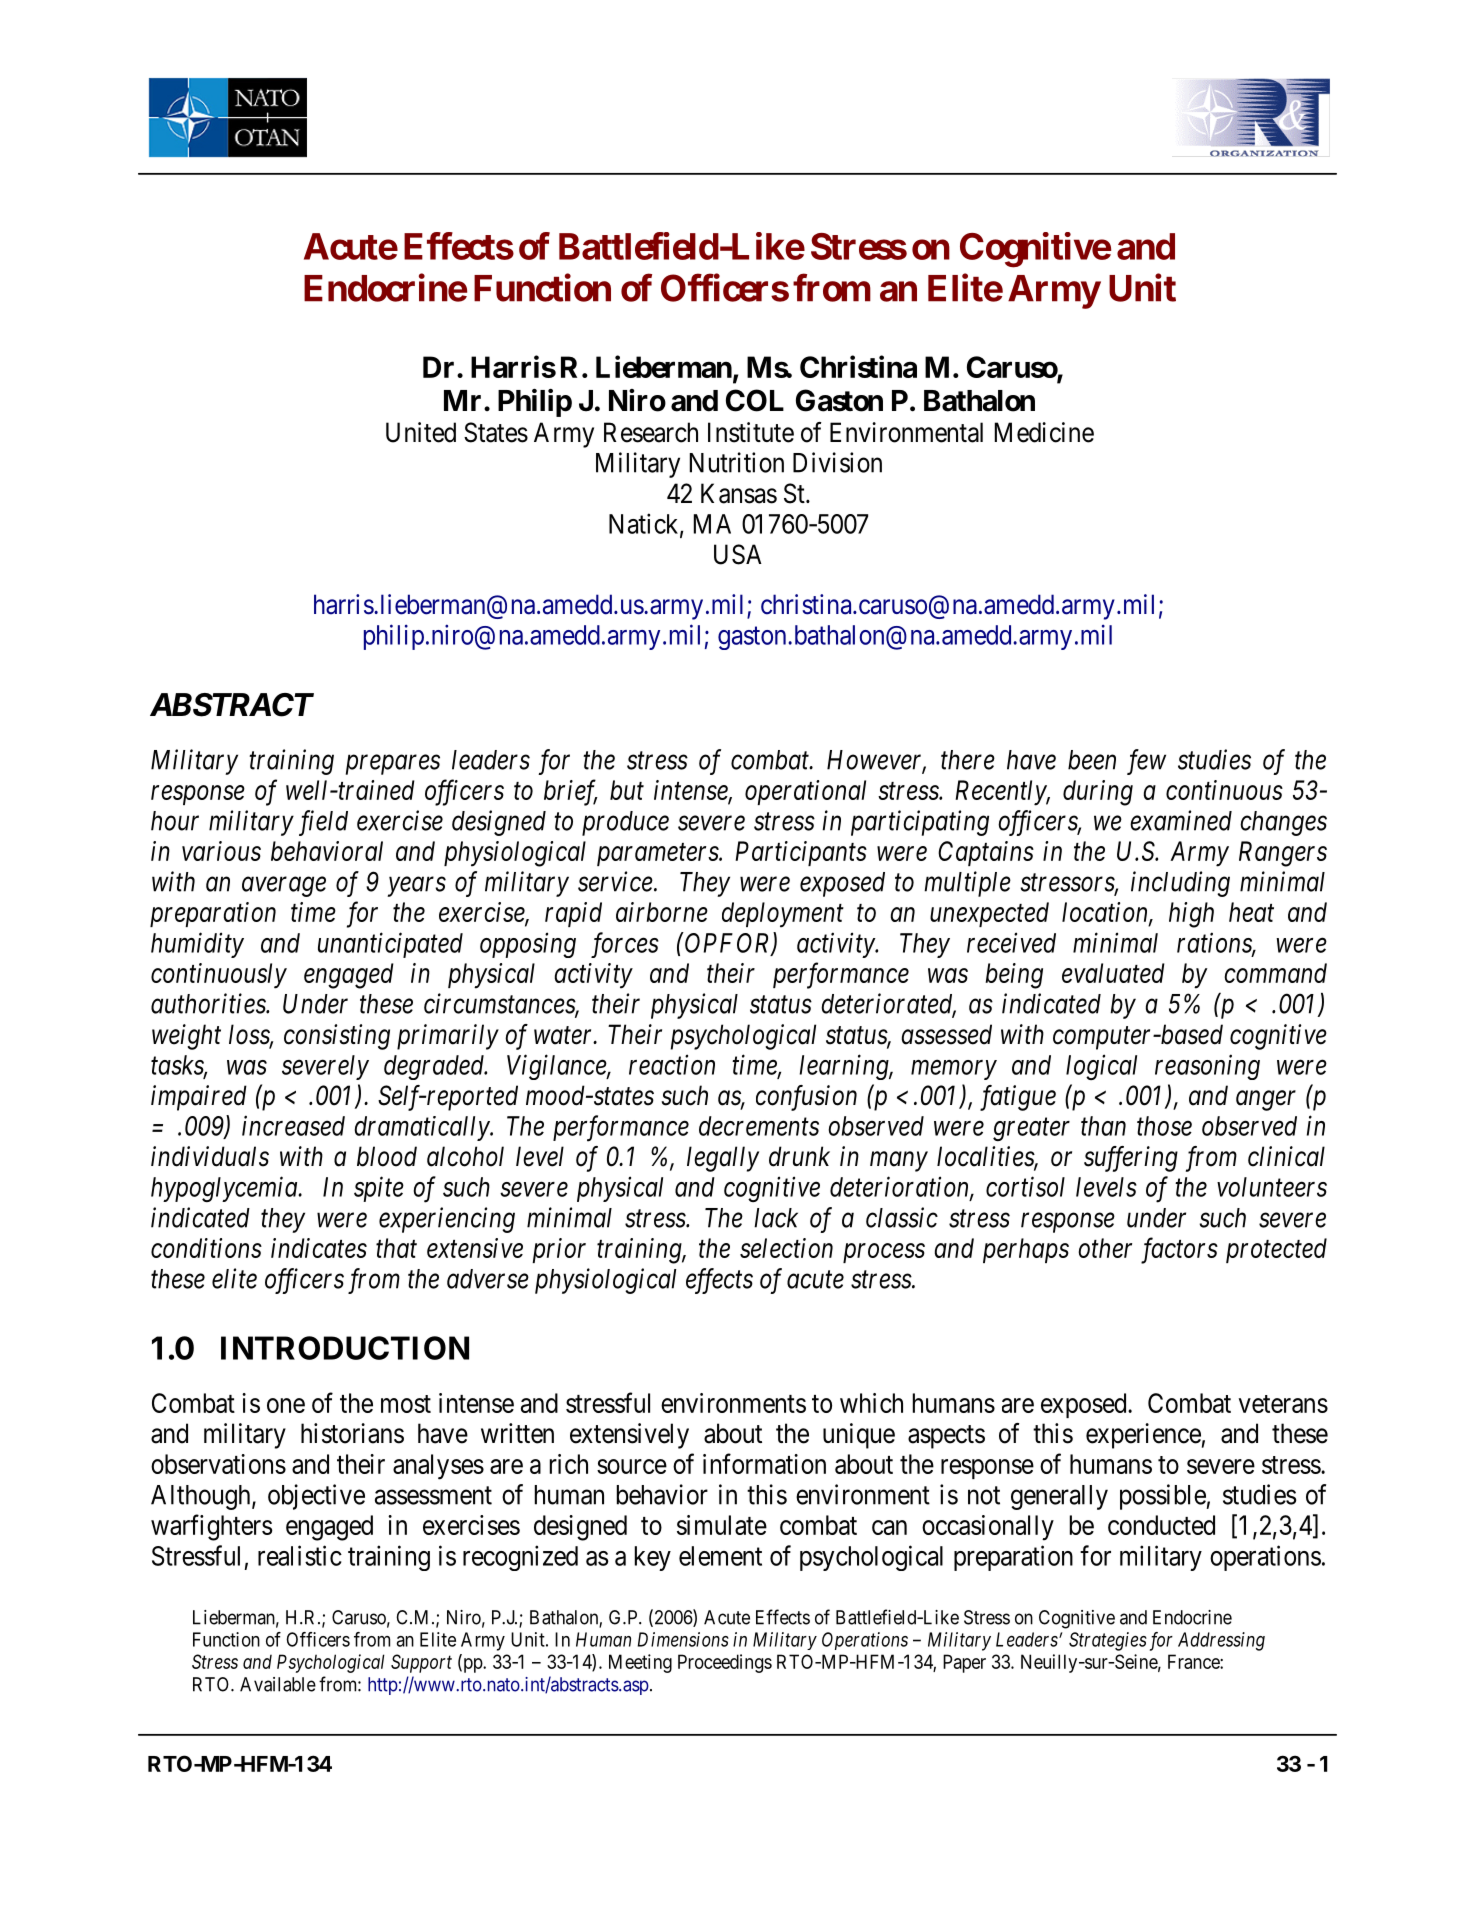 The width and height of the screenshot is (1477, 1912). What do you see at coordinates (672, 1065) in the screenshot?
I see `reaction` at bounding box center [672, 1065].
